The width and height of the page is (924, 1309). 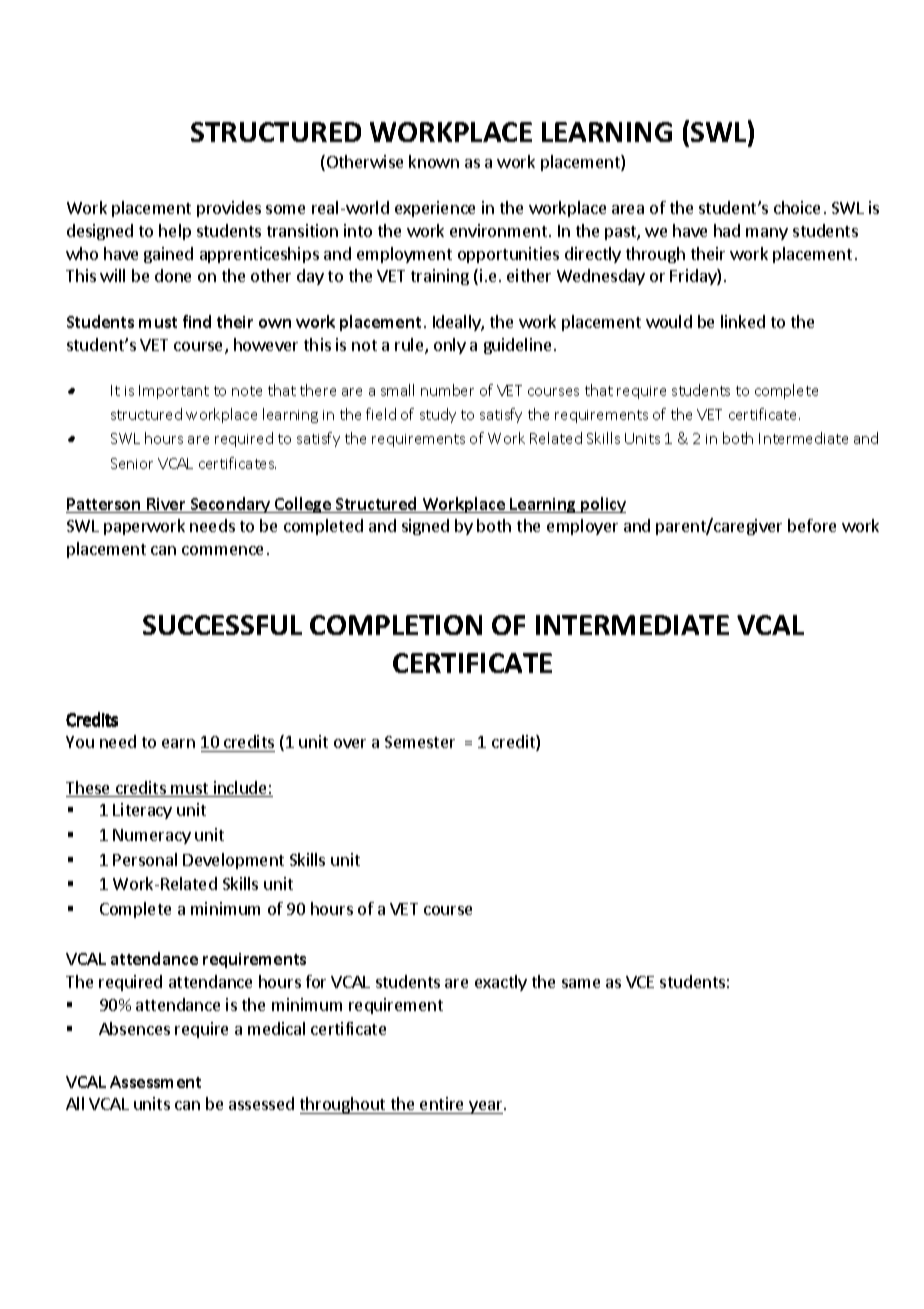 What do you see at coordinates (812, 525) in the page?
I see `before` at bounding box center [812, 525].
